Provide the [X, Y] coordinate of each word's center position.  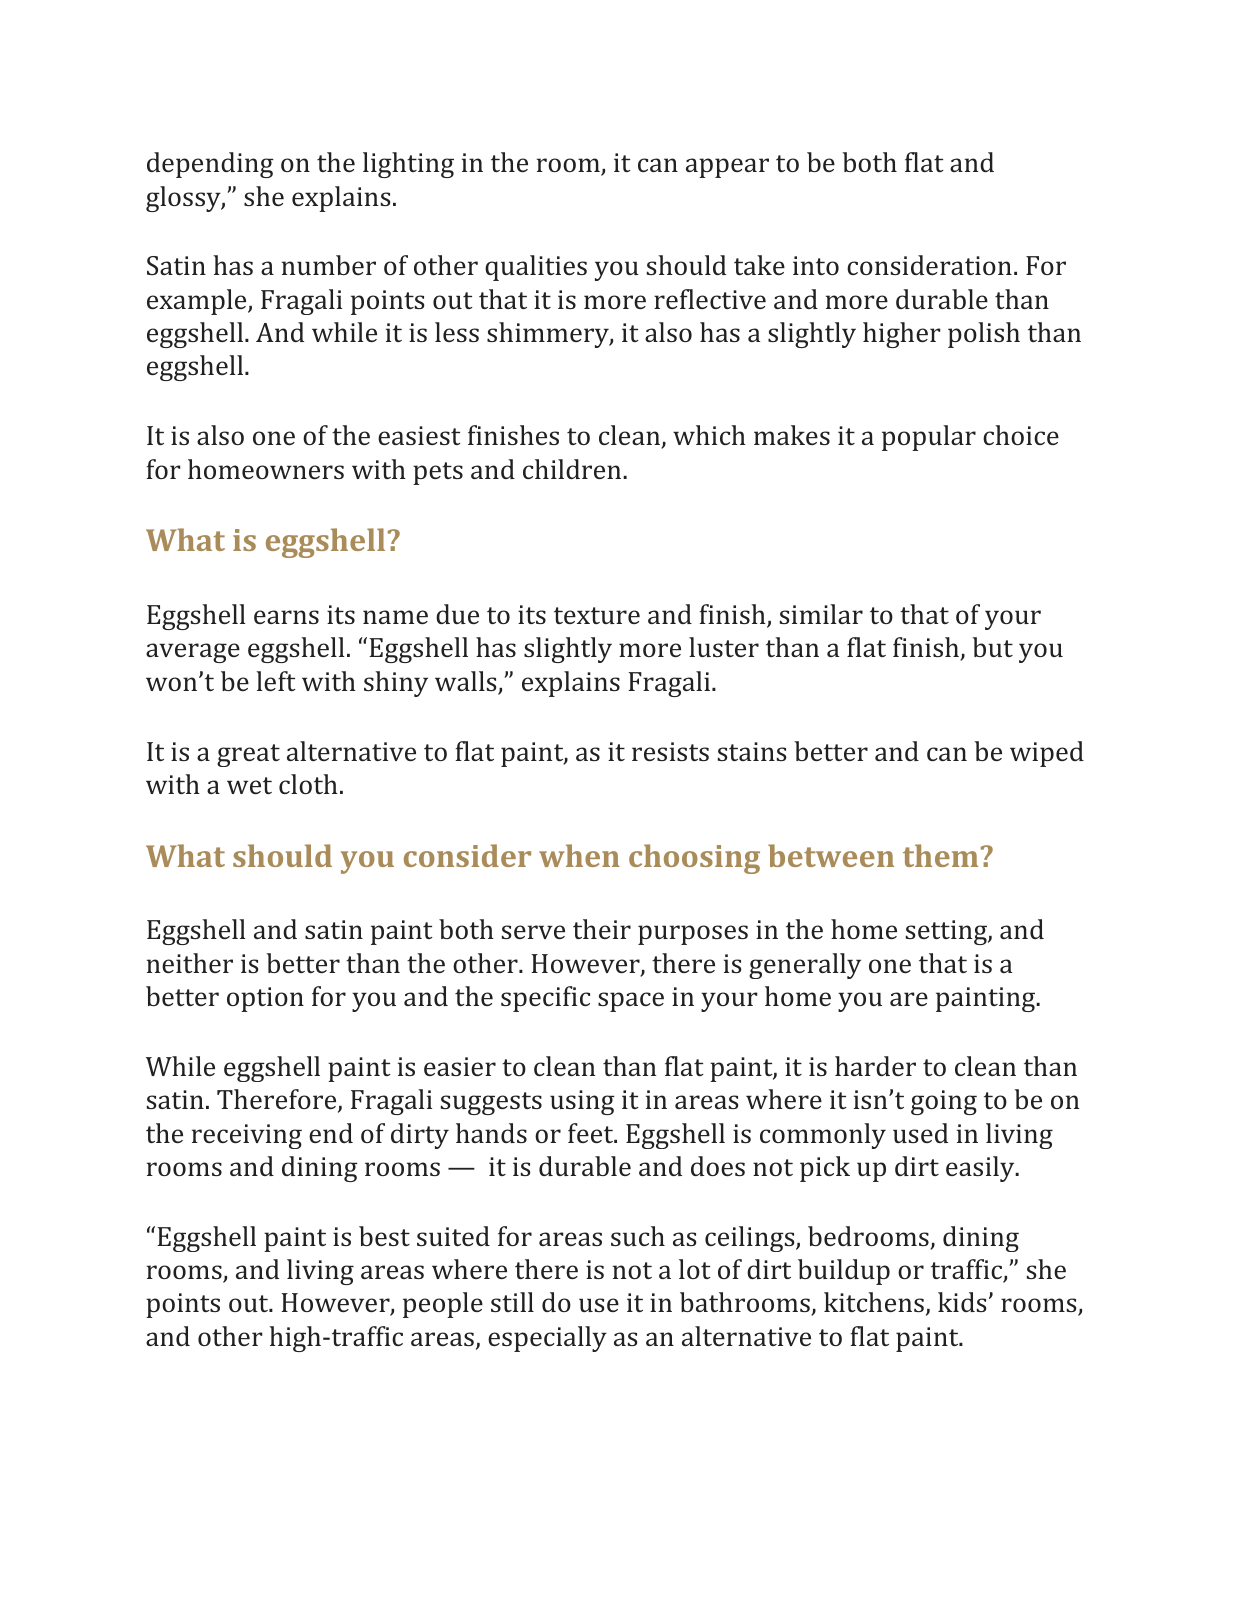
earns [286, 617]
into [816, 265]
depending [210, 165]
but [993, 647]
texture [597, 615]
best [384, 1236]
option [265, 999]
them [940, 855]
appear [727, 168]
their [602, 929]
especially [547, 1339]
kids [962, 1302]
